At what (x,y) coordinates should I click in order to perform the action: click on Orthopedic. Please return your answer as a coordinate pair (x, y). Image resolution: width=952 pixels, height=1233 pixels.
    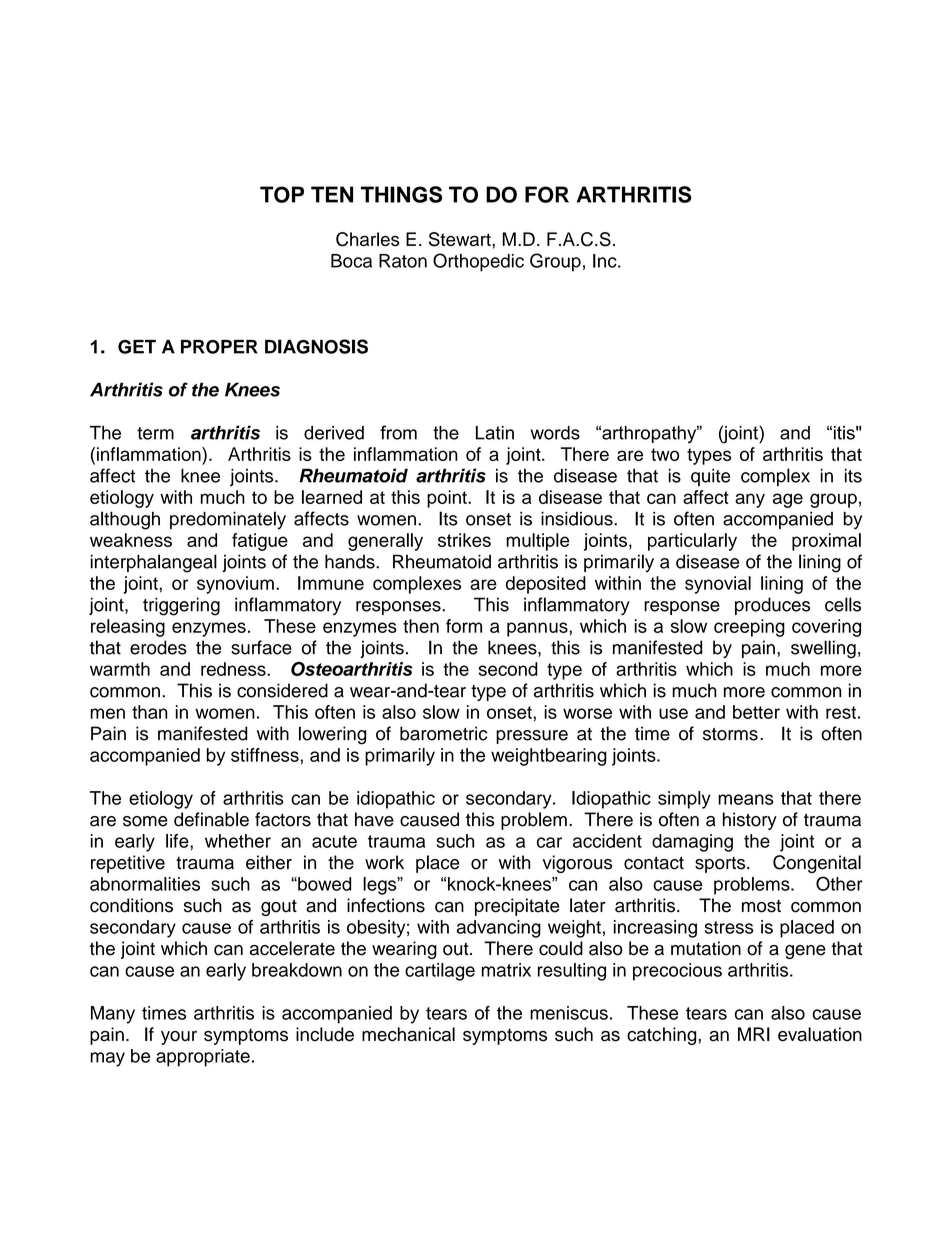
    Looking at the image, I should click on (478, 262).
